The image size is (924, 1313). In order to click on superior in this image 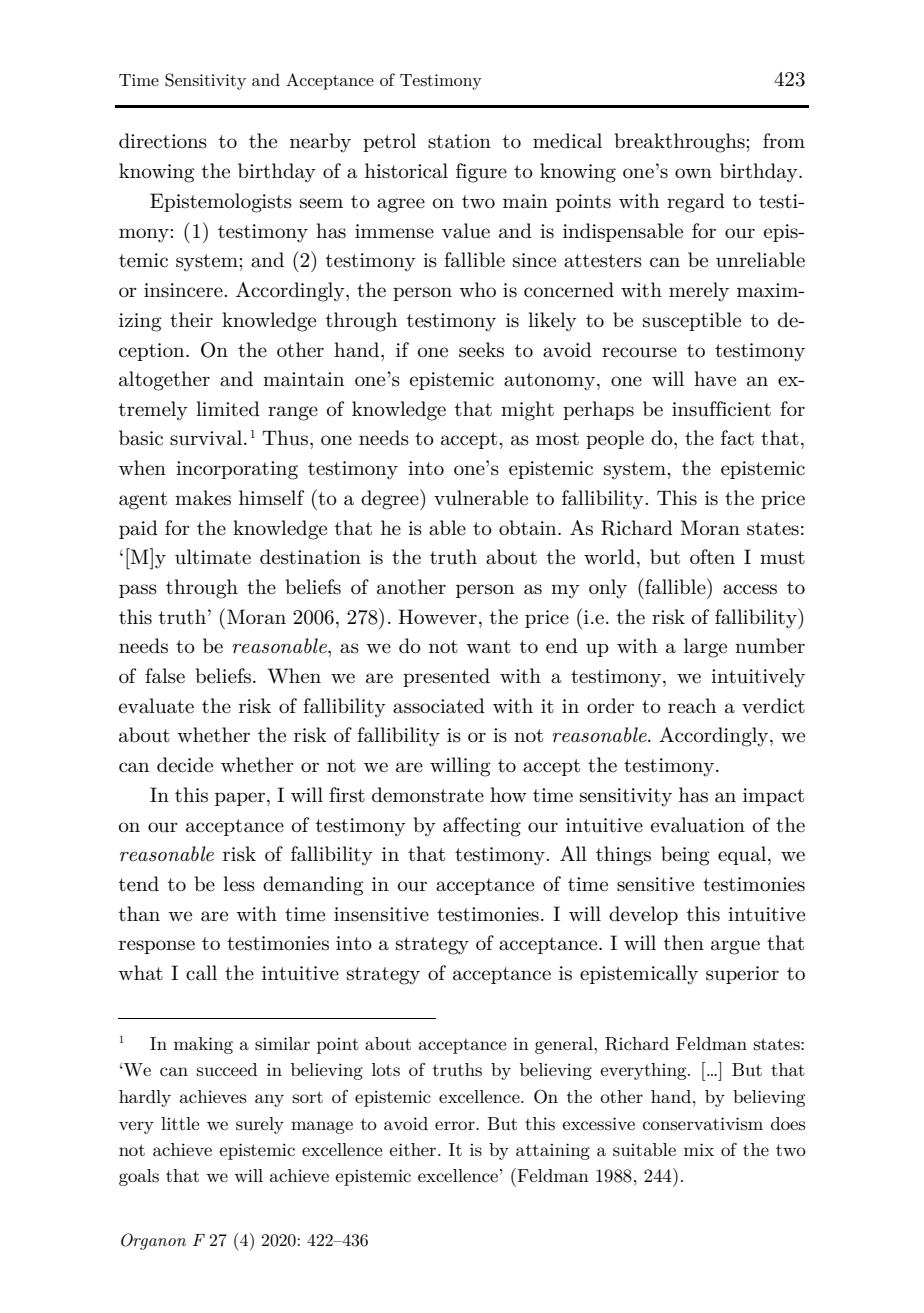, I will do `click(742, 975)`.
